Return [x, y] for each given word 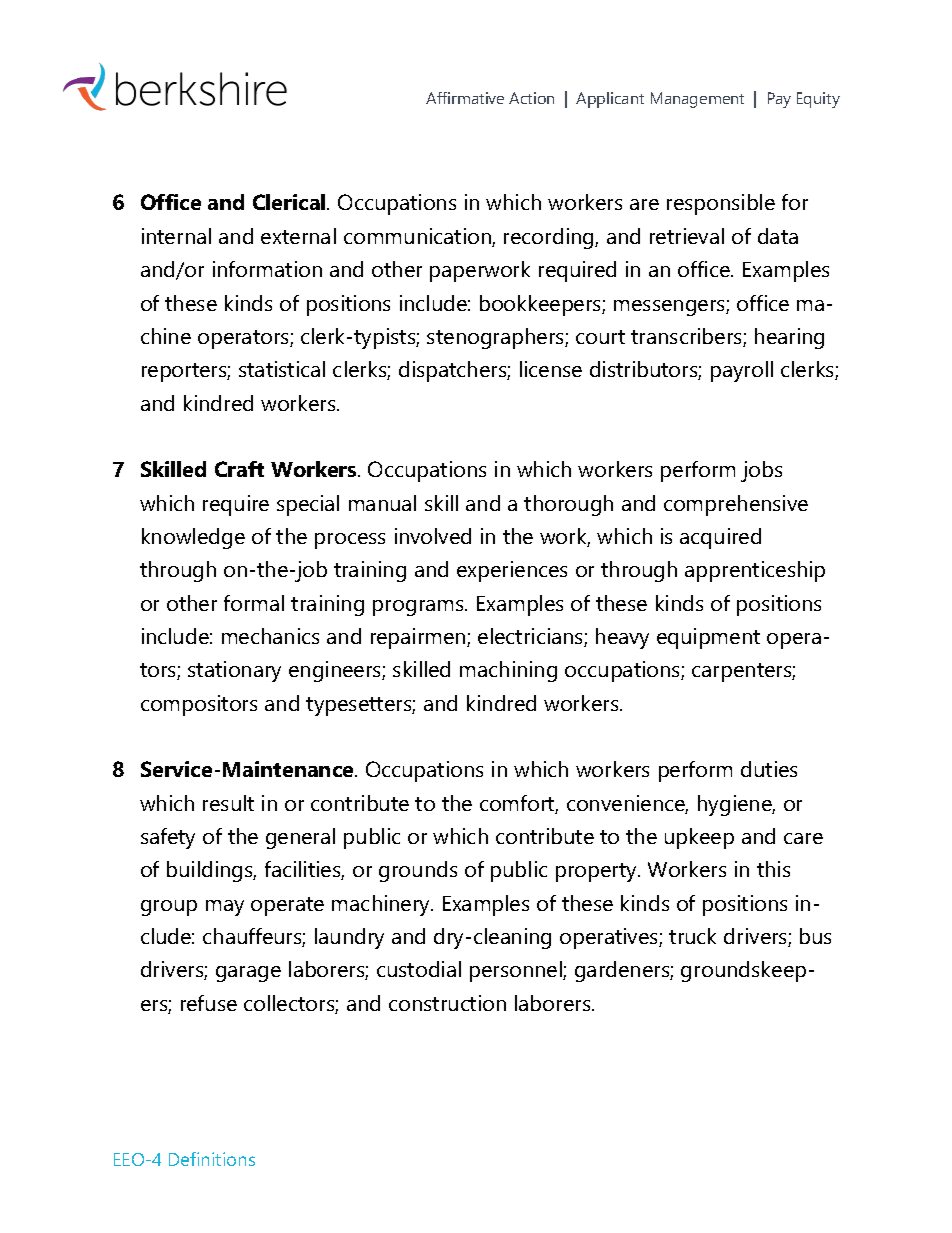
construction [447, 1003]
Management [697, 100]
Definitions [212, 1159]
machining [508, 671]
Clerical [290, 202]
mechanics [270, 636]
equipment [708, 638]
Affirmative [465, 98]
